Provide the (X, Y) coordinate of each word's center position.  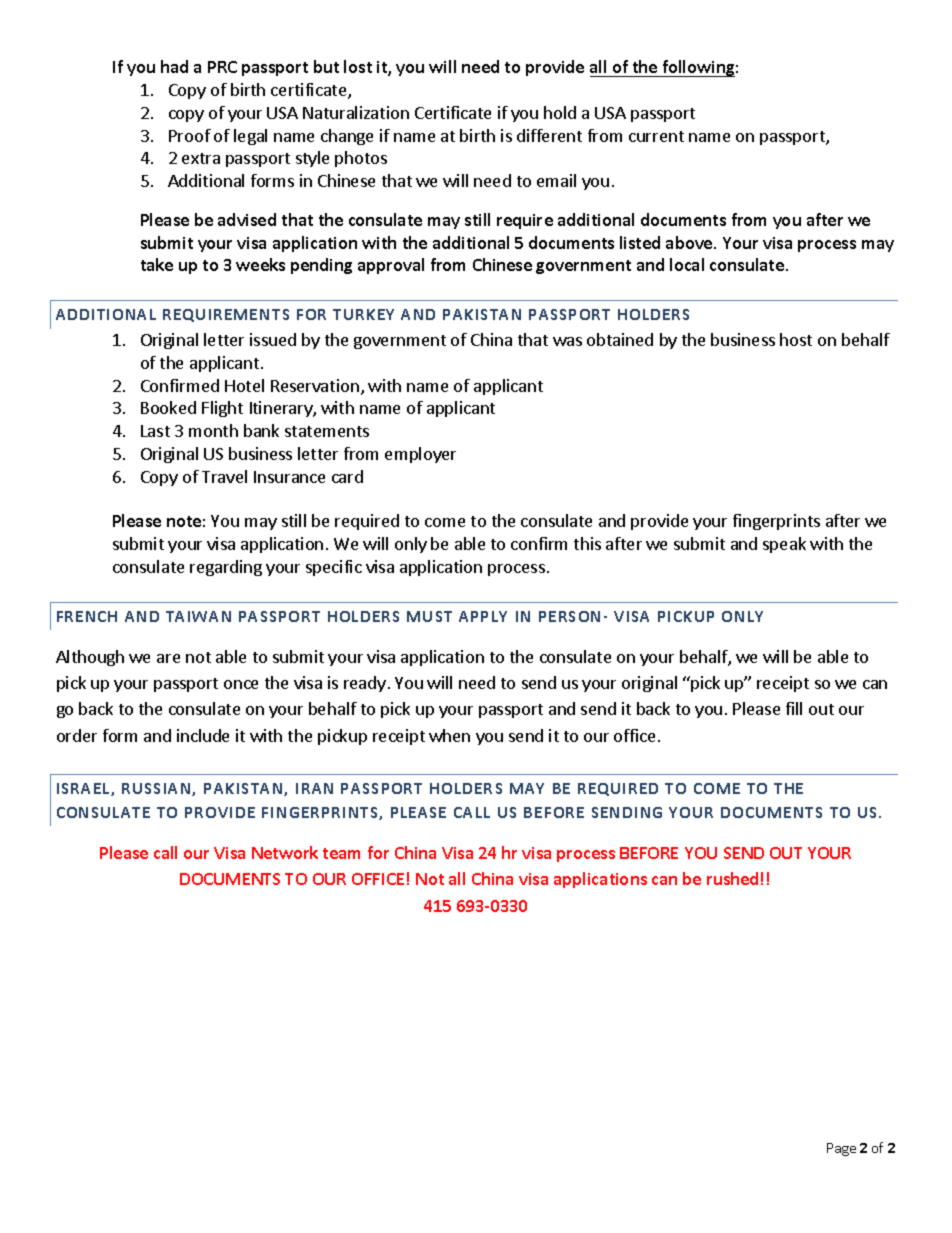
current (656, 136)
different (549, 135)
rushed (732, 878)
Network (285, 852)
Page (841, 1149)
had (174, 66)
